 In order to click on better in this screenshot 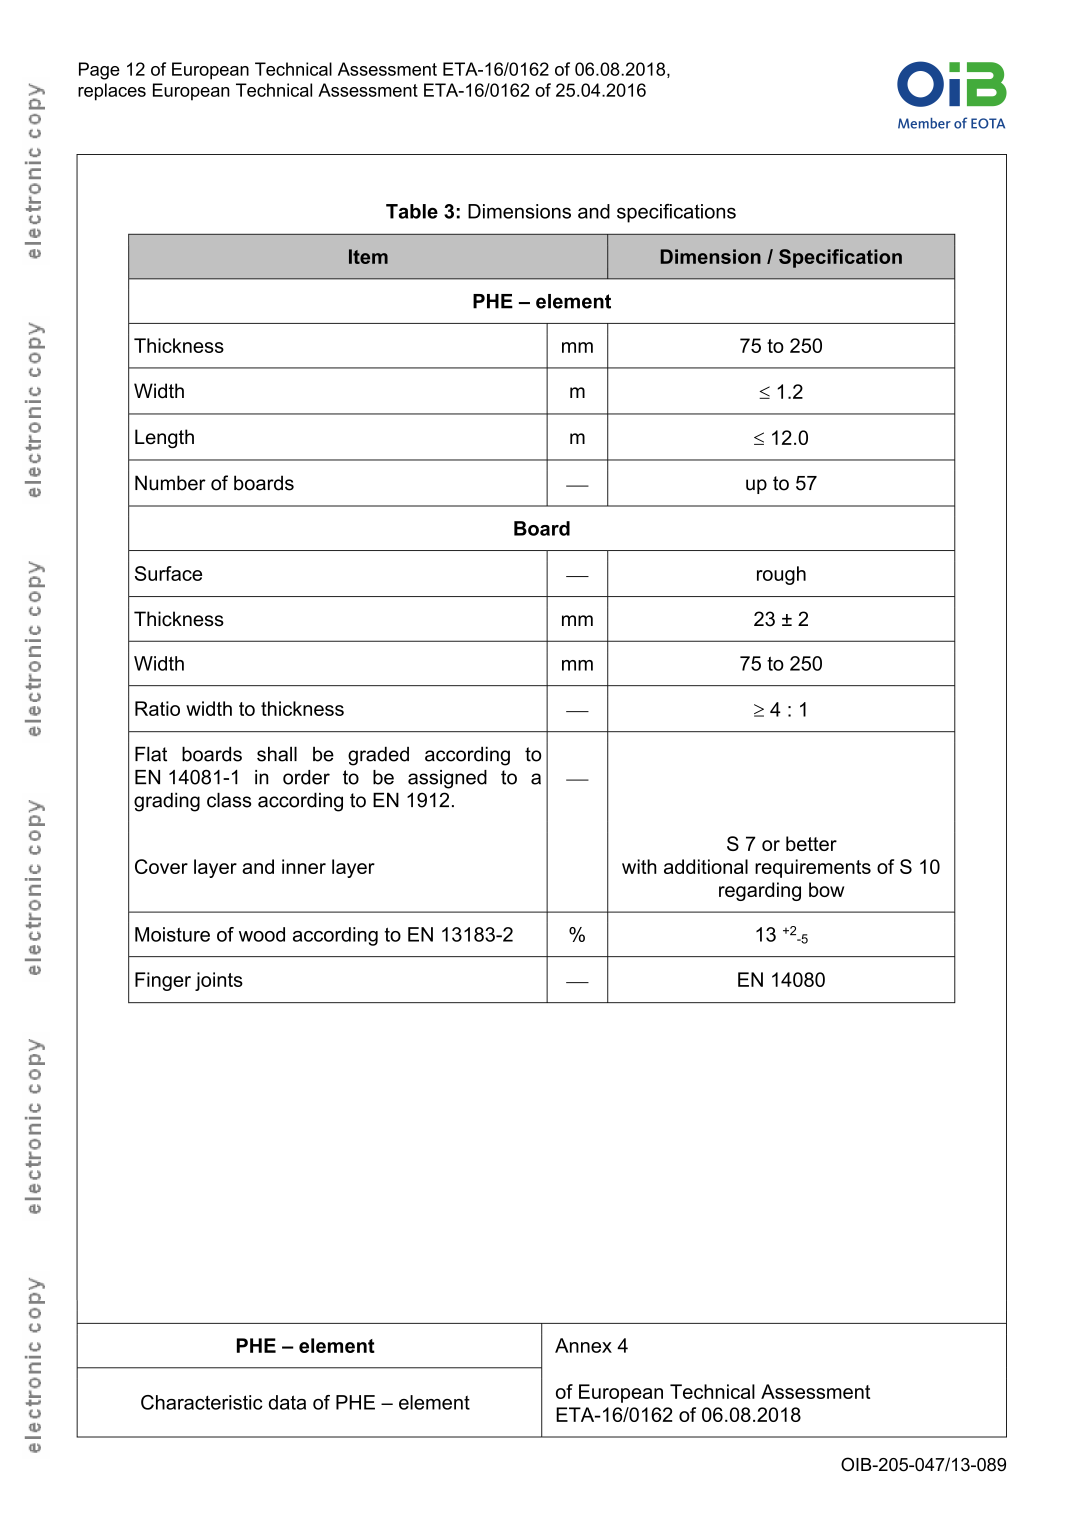, I will do `click(811, 843)`.
